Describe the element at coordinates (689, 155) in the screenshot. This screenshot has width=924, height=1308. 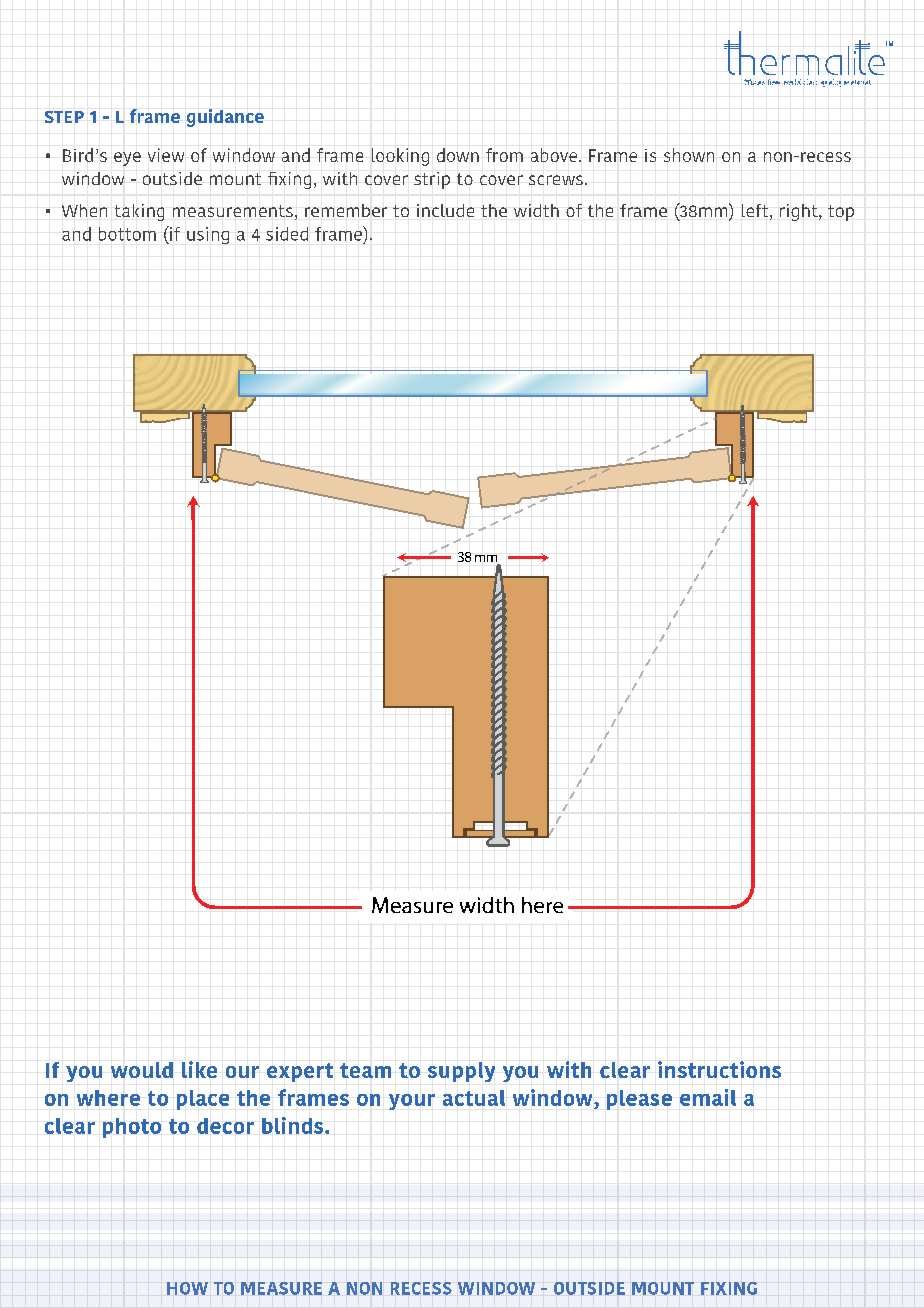
I see `shown` at that location.
